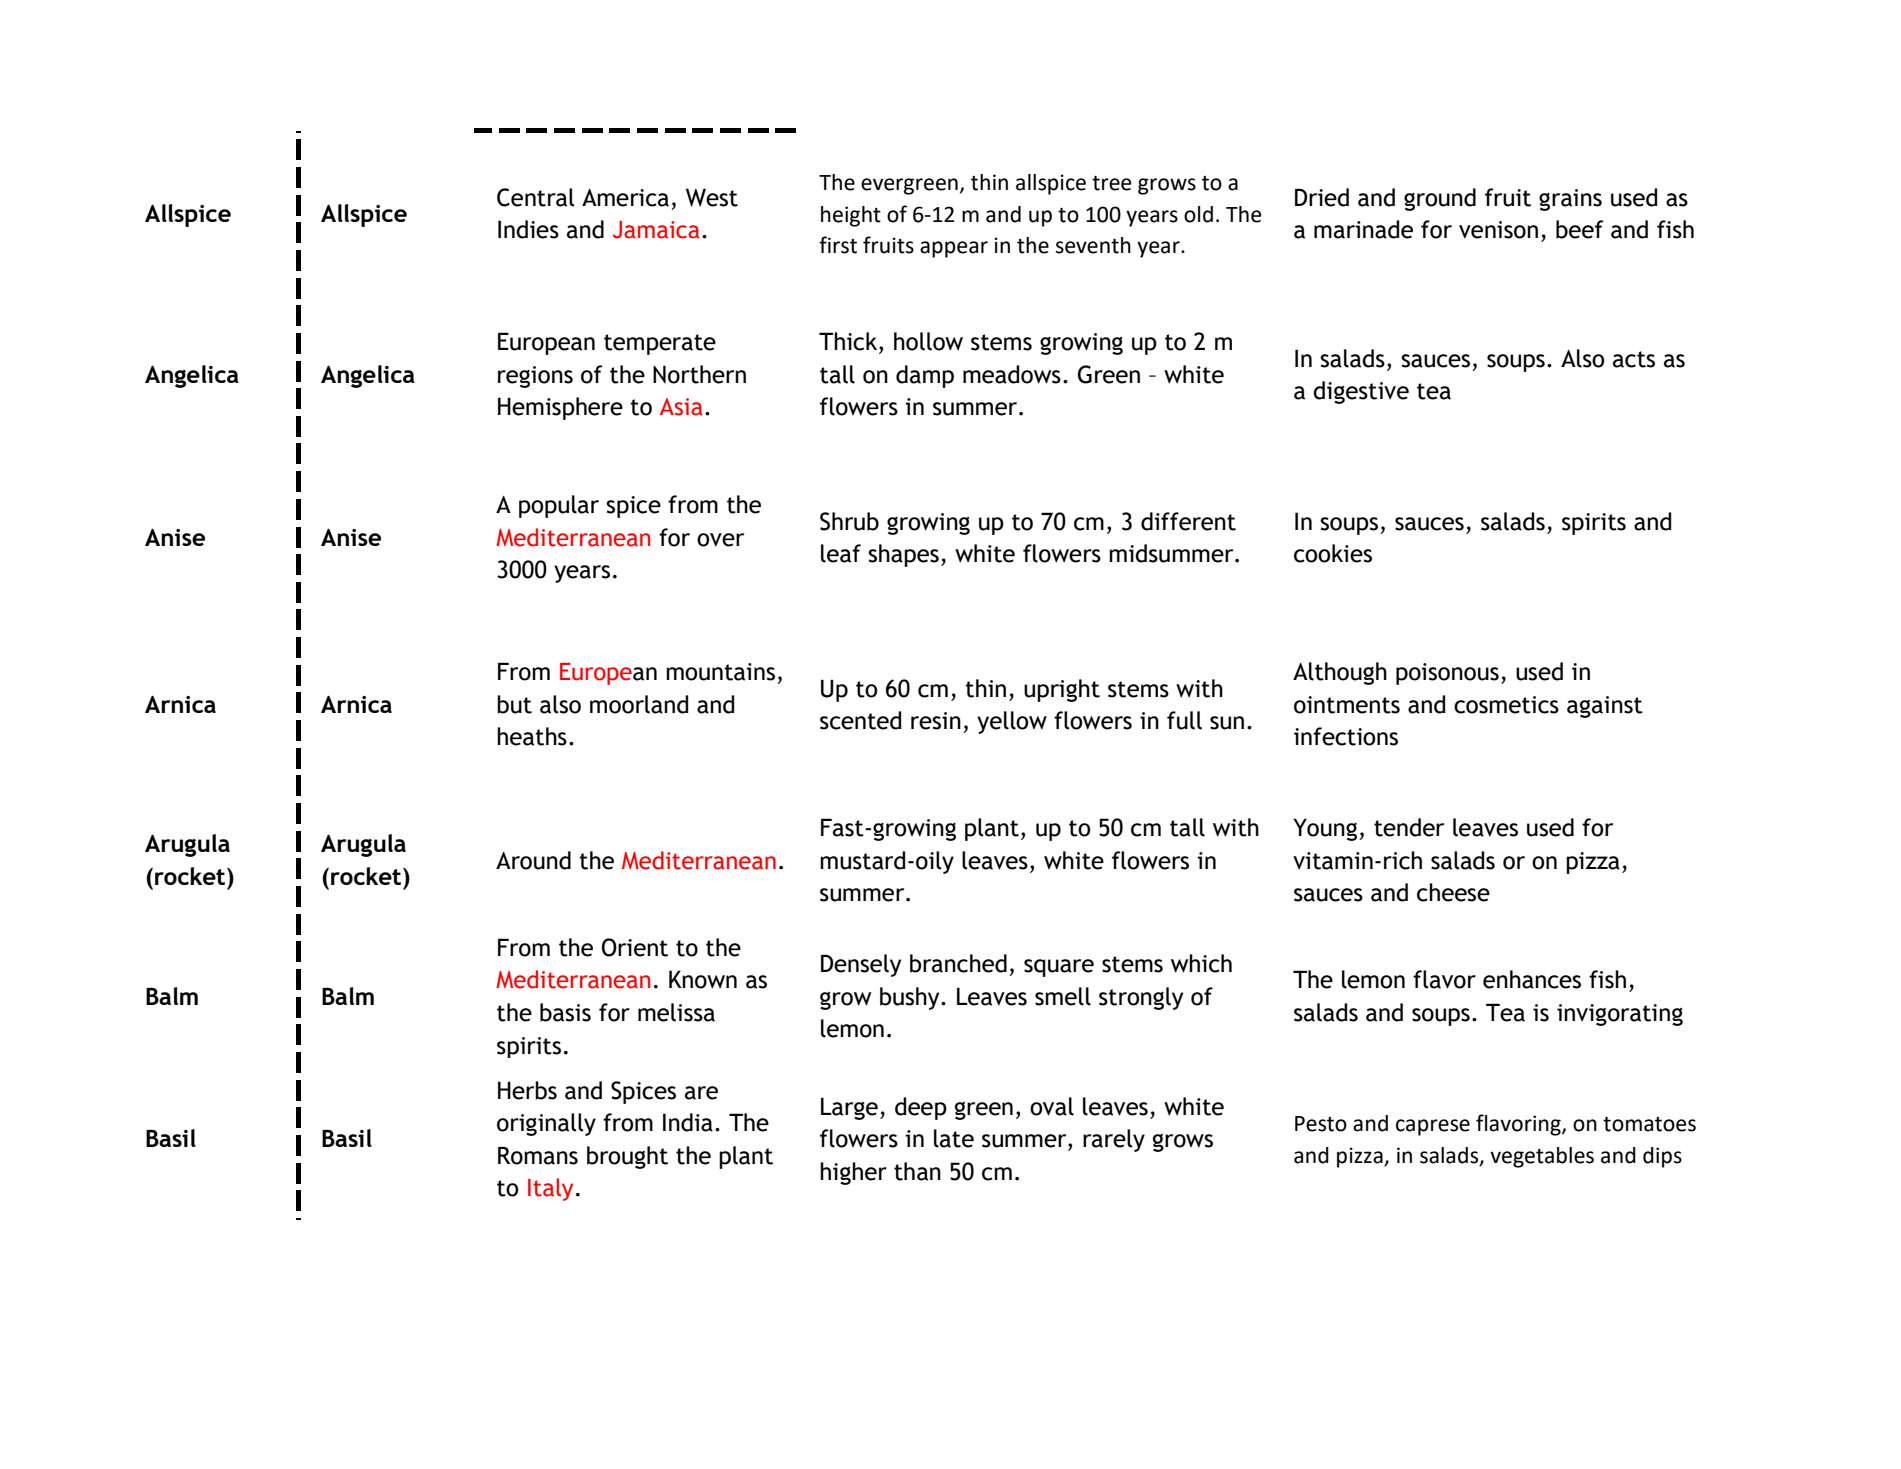 This document has height=1469, width=1901. Describe the element at coordinates (1326, 829) in the document. I see `Young` at that location.
